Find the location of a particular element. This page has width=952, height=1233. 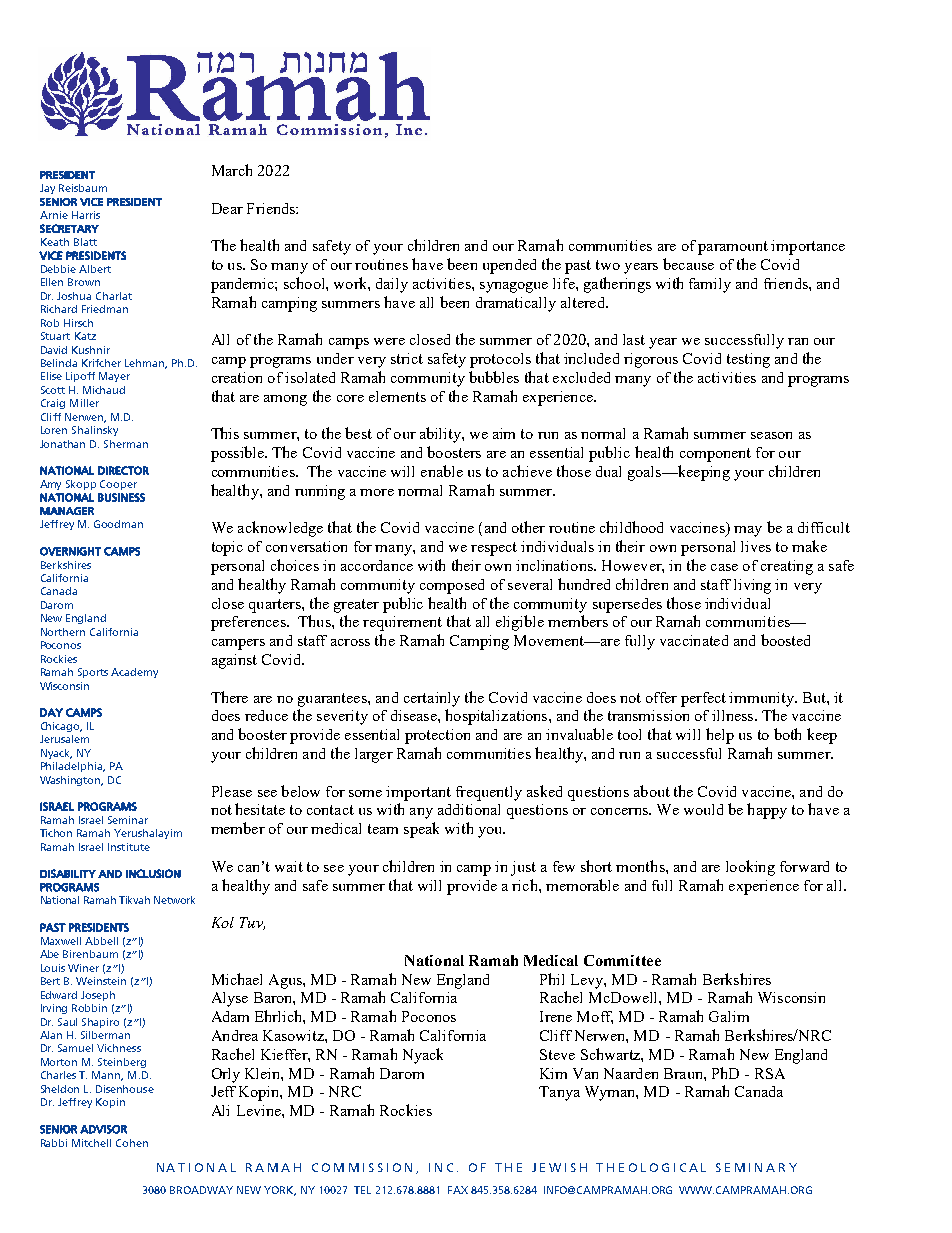

Mayer is located at coordinates (114, 377).
